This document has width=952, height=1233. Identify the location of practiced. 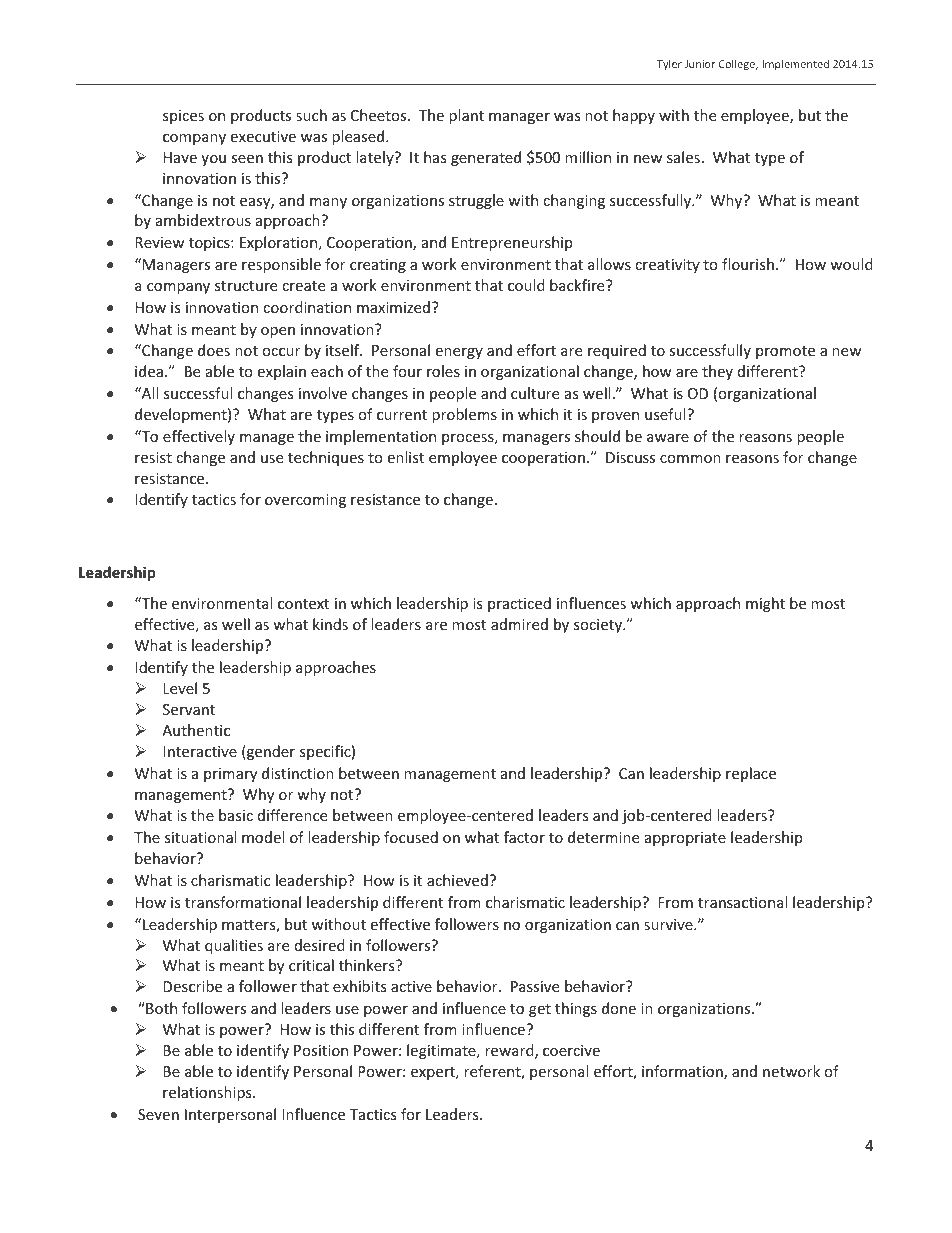
(519, 604).
